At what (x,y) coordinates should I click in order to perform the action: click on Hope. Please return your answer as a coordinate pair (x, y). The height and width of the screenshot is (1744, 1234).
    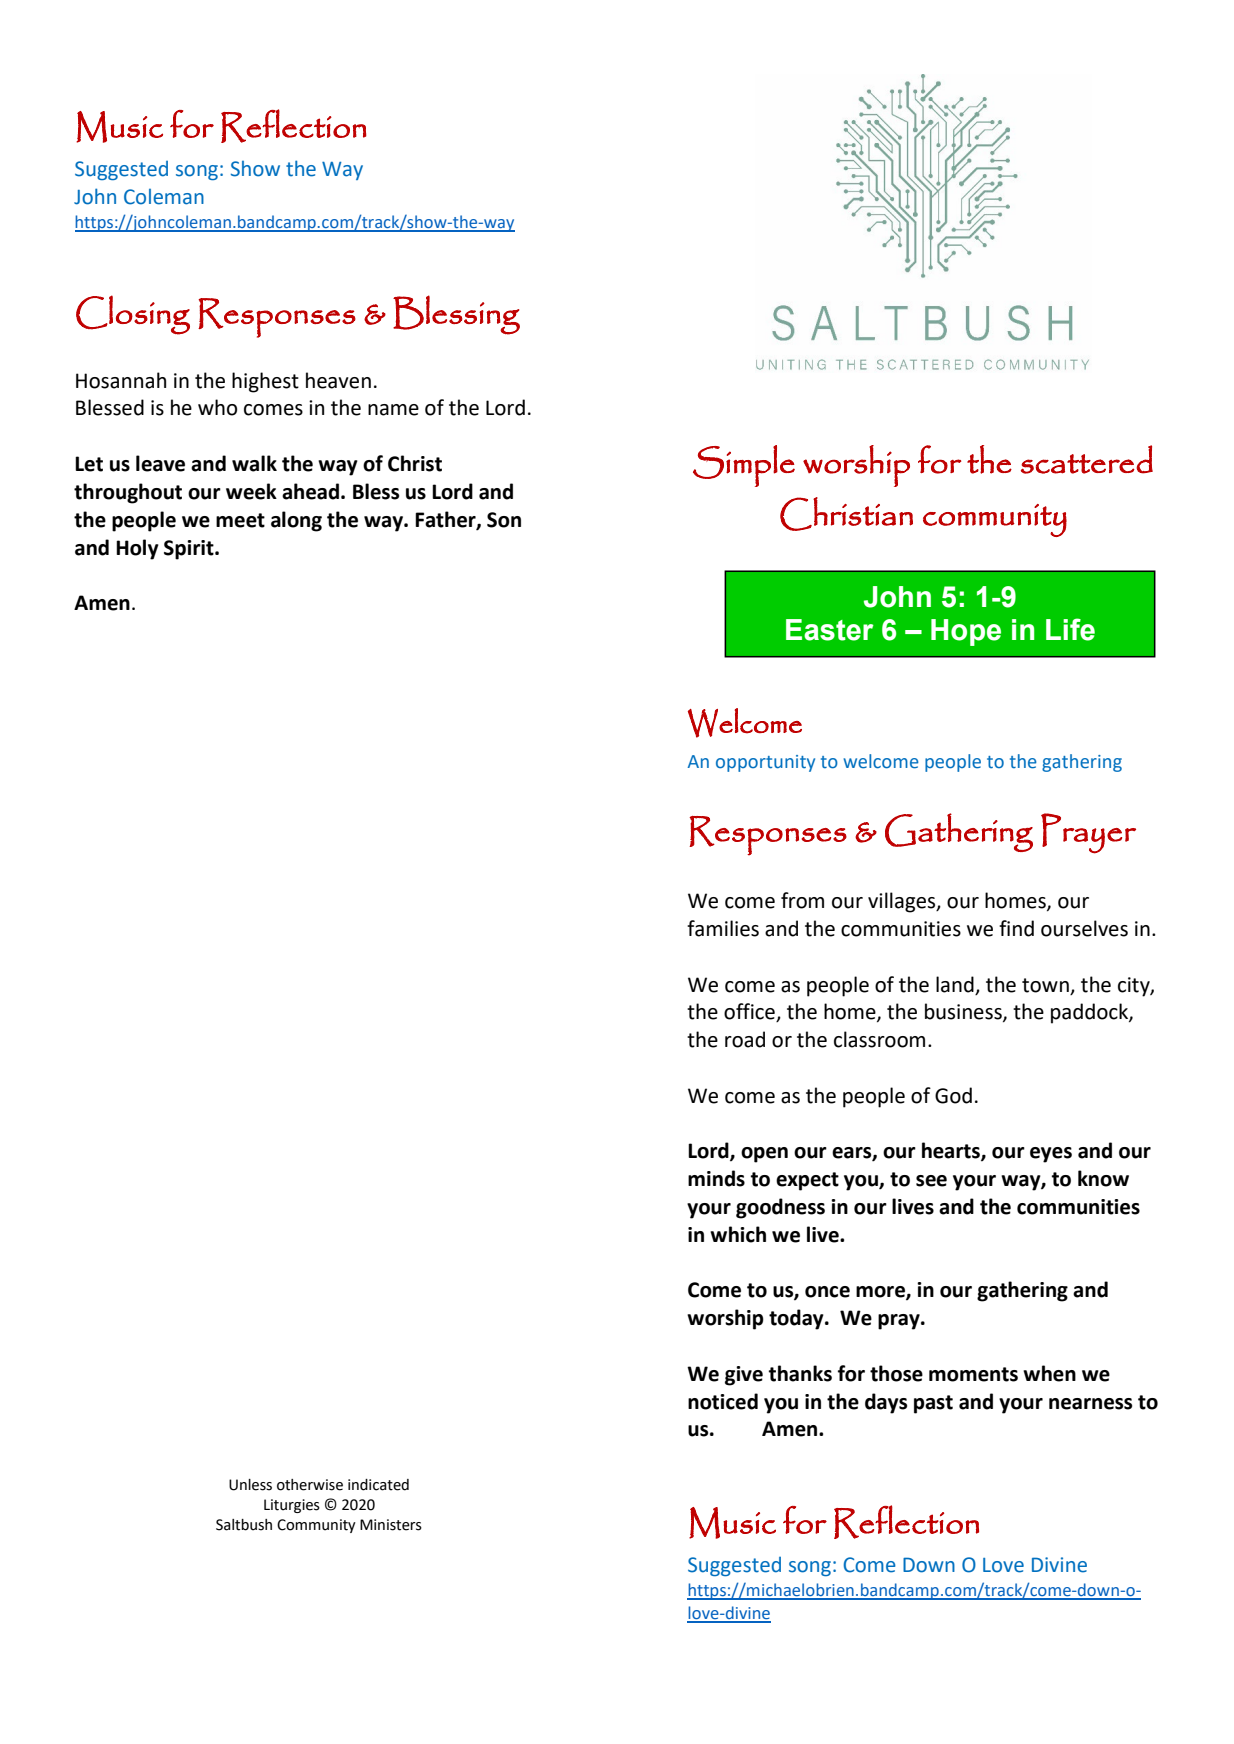
    Looking at the image, I should click on (966, 632).
